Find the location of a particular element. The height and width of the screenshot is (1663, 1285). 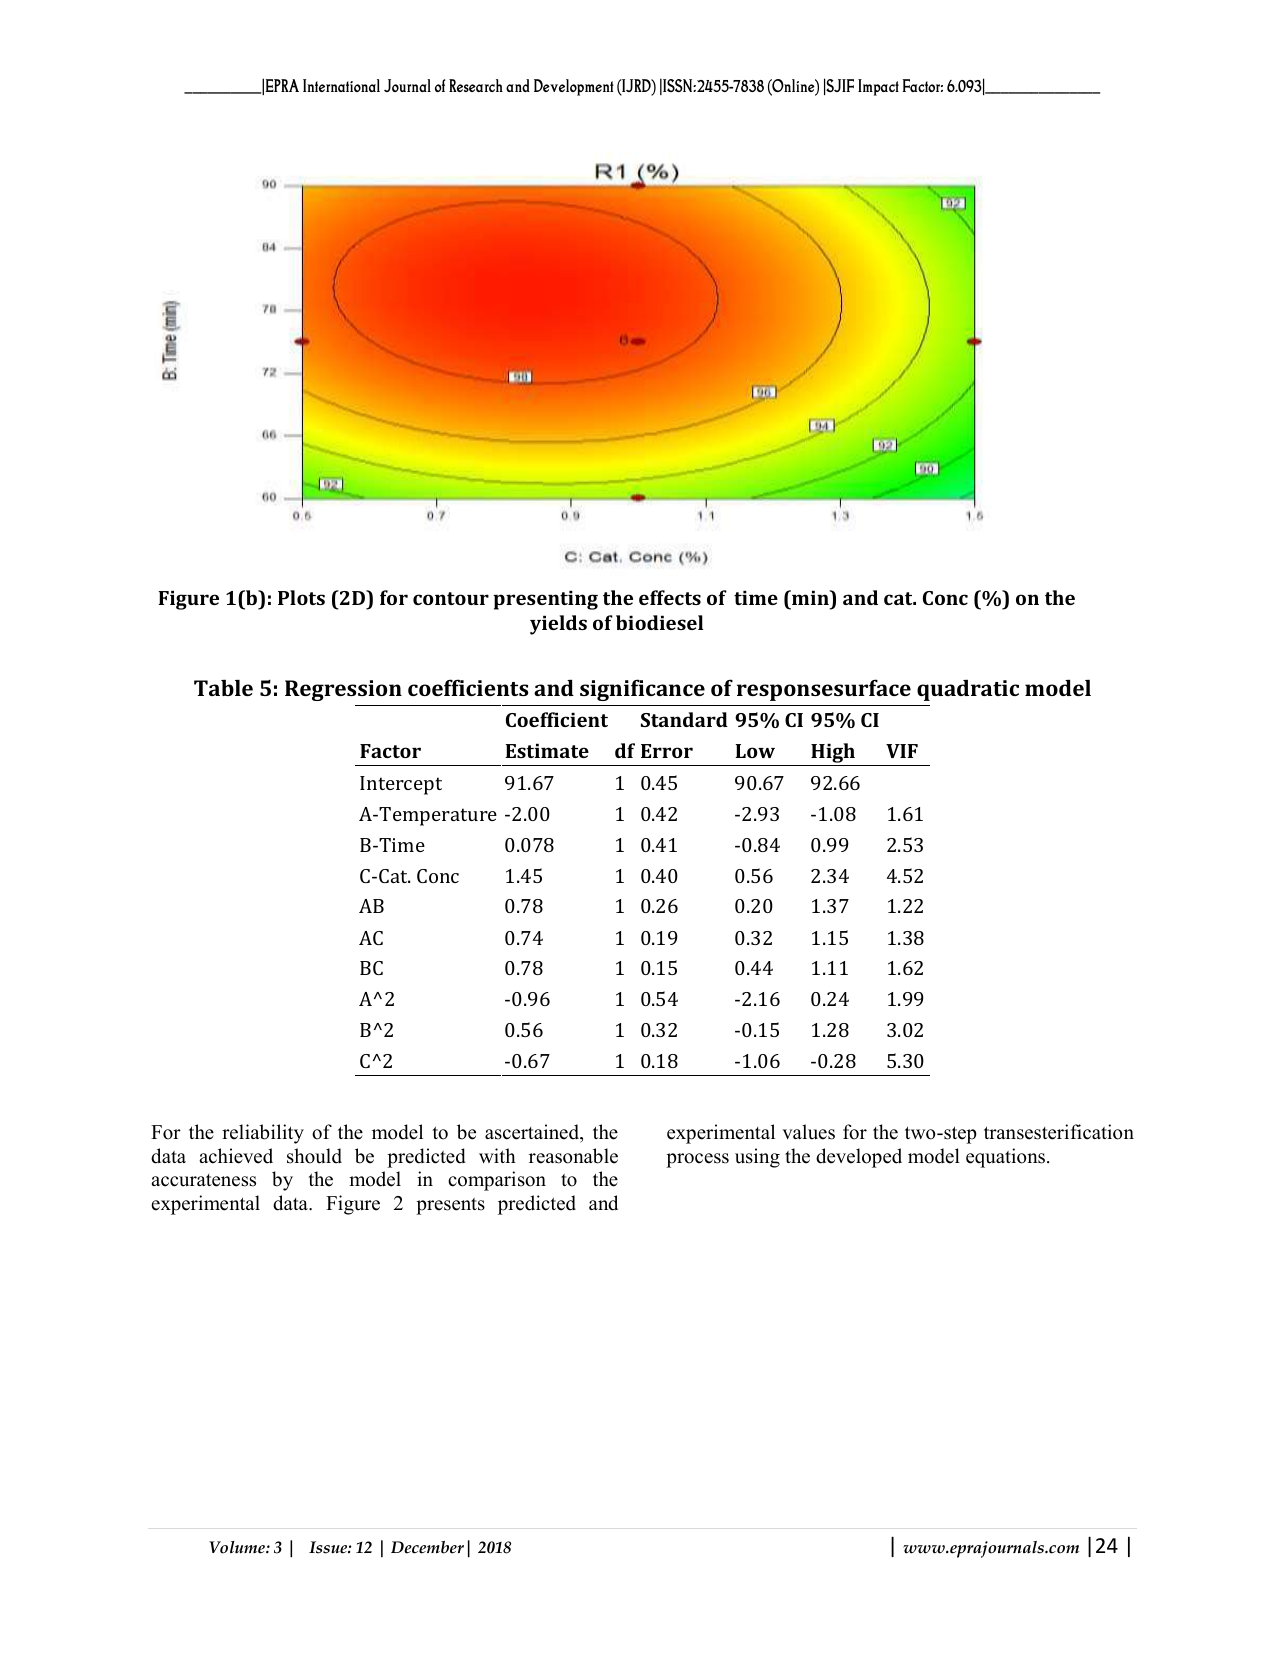

High is located at coordinates (833, 753).
